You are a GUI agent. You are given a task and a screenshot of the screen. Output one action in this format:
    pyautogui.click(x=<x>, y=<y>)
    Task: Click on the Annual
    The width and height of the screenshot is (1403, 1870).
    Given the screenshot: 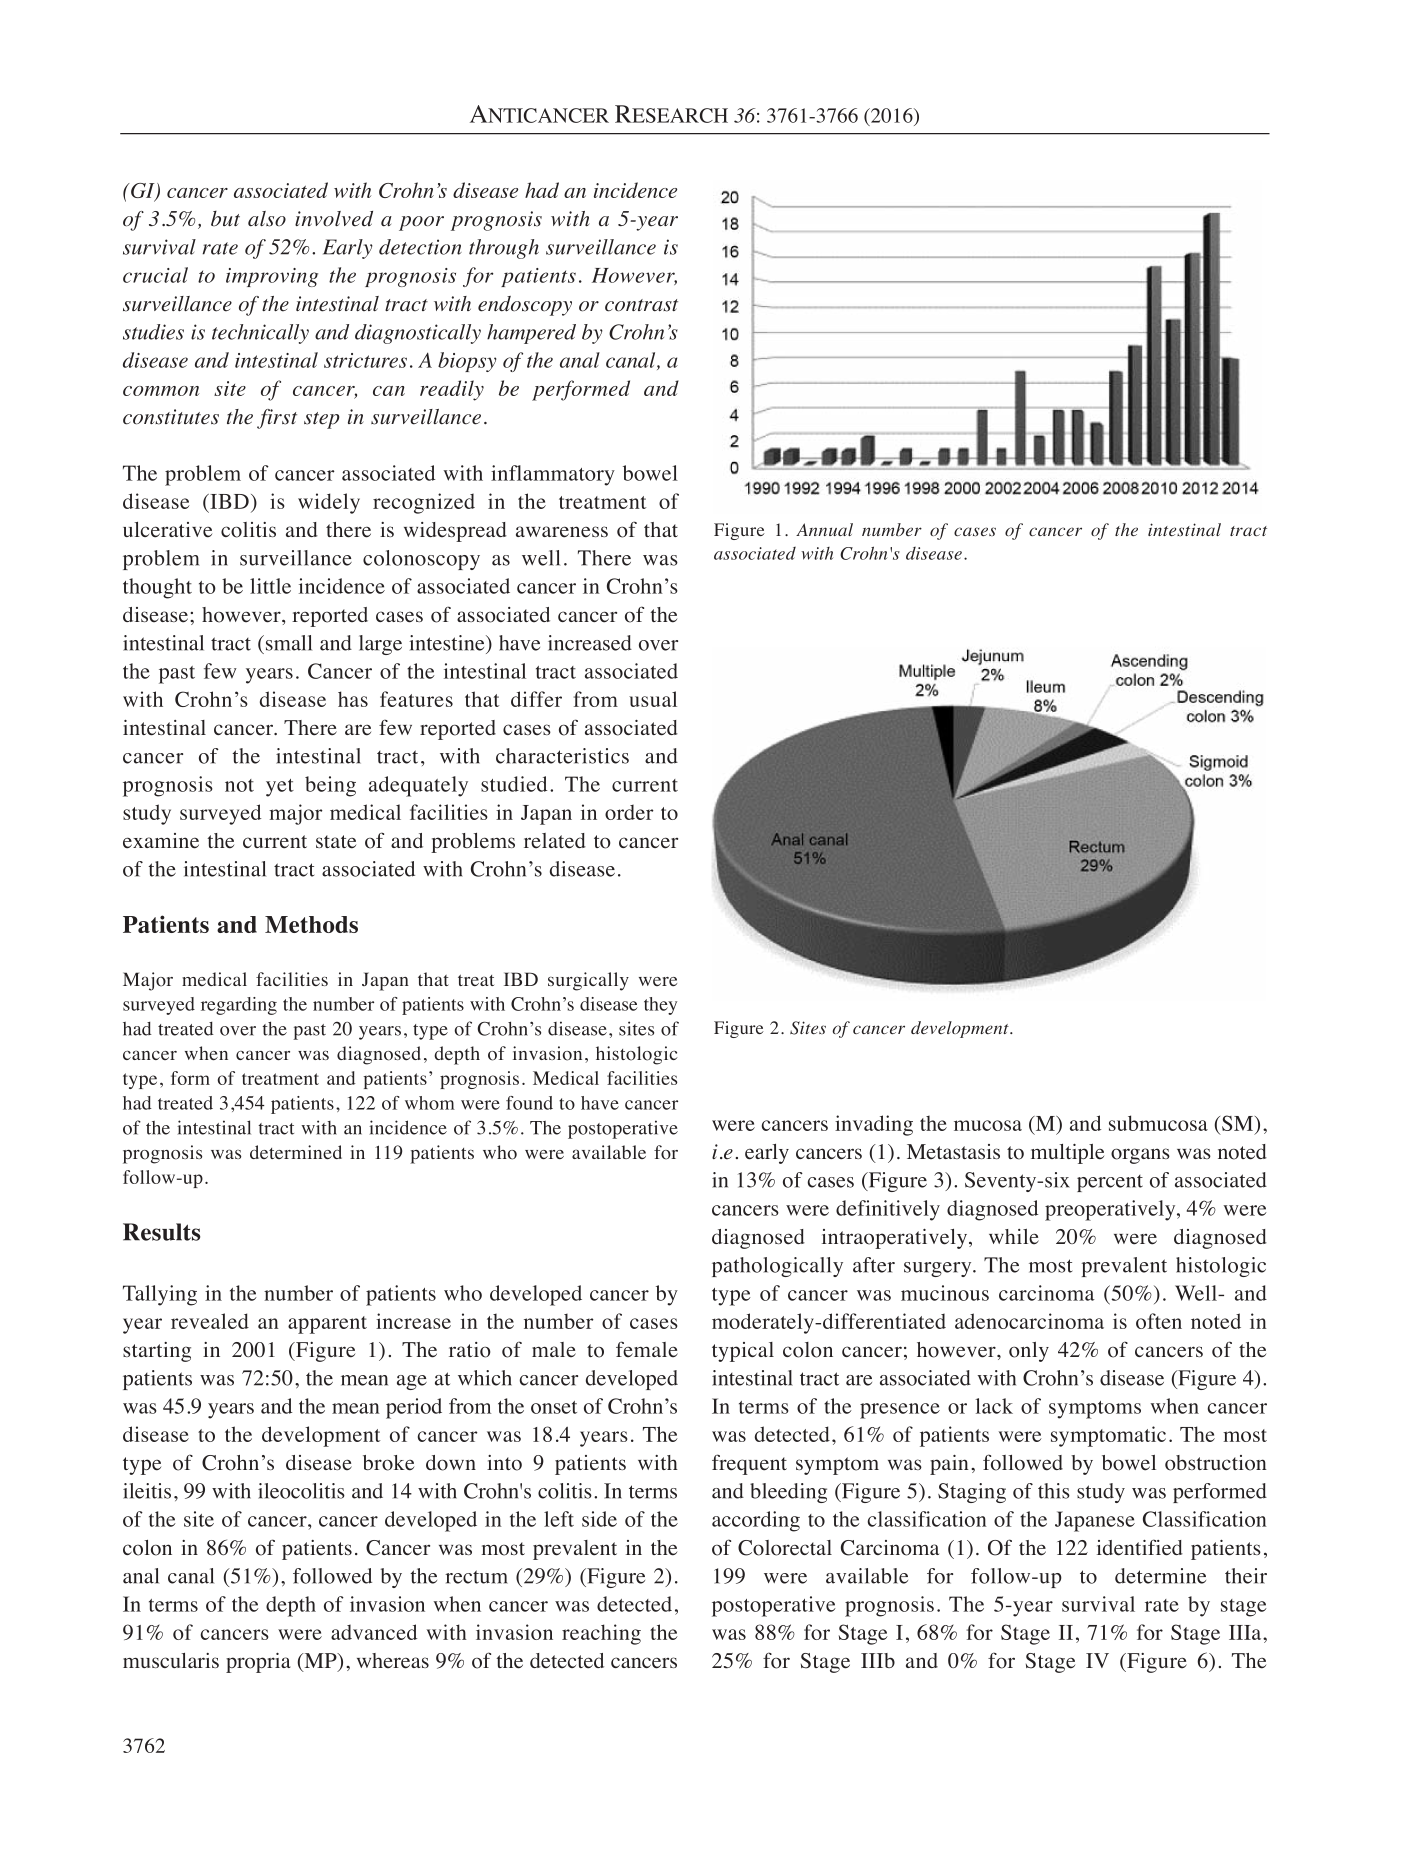 What is the action you would take?
    pyautogui.click(x=824, y=529)
